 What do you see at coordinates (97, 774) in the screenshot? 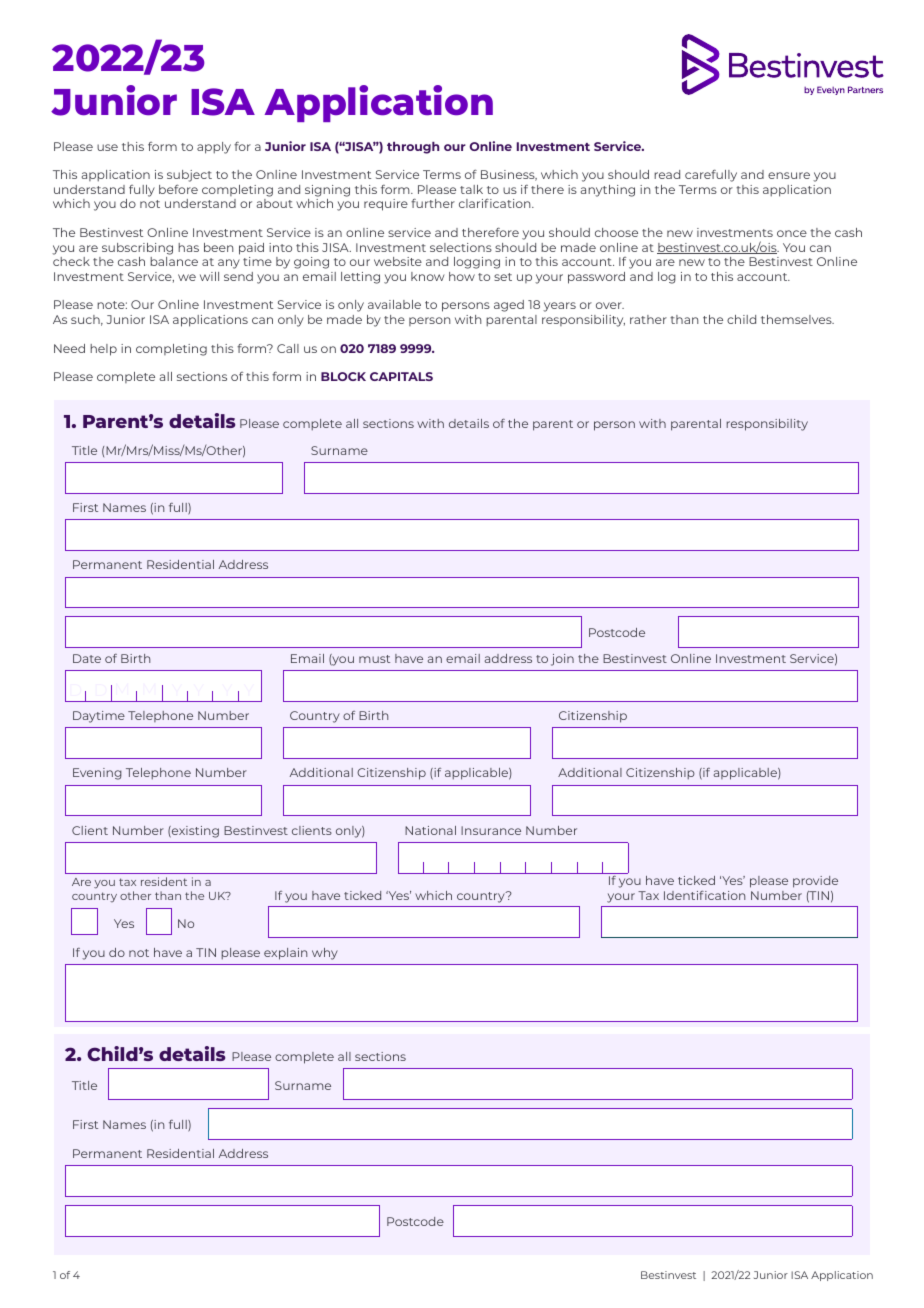
I see `Evening` at bounding box center [97, 774].
